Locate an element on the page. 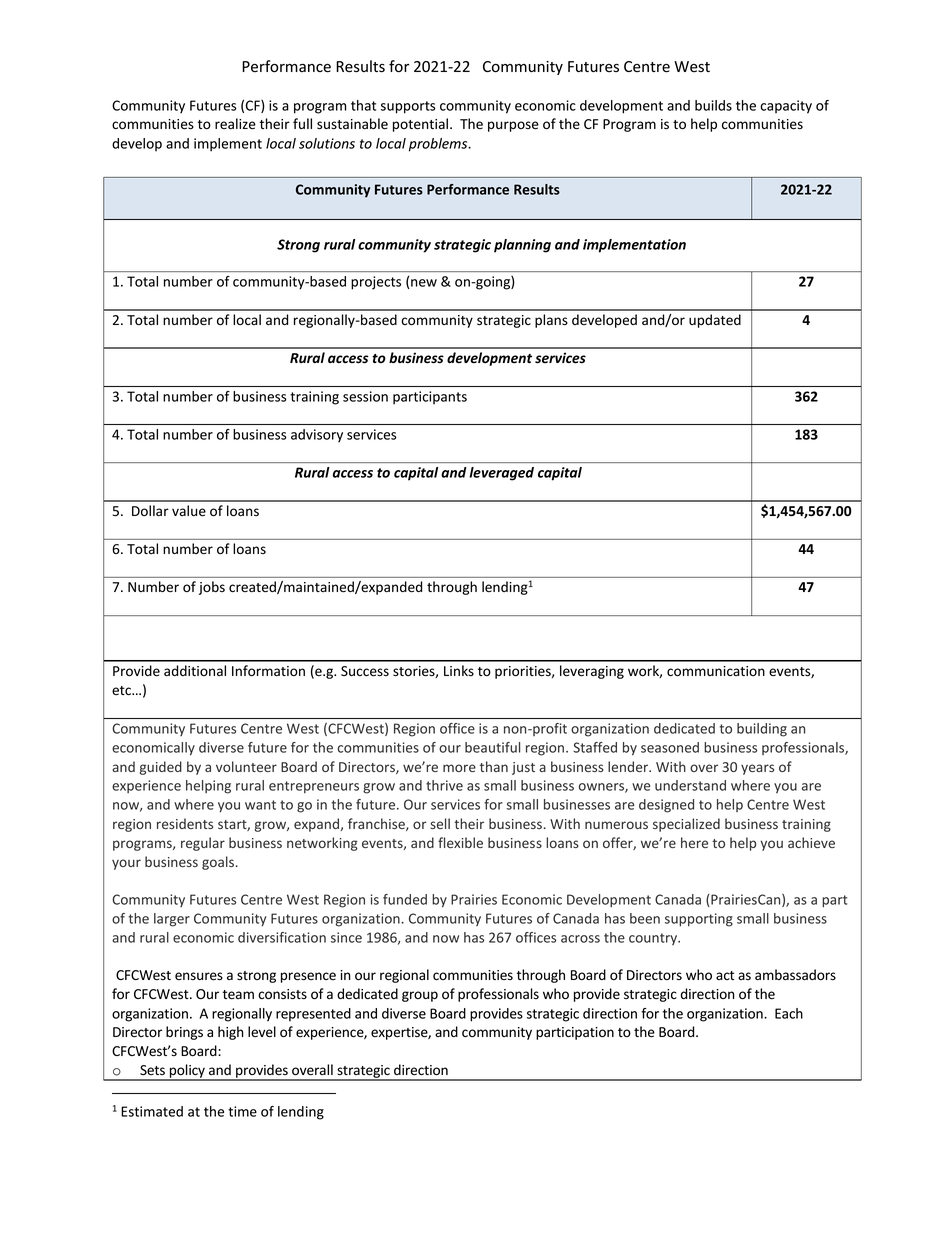 This image has height=1233, width=952. Each is located at coordinates (789, 1013).
